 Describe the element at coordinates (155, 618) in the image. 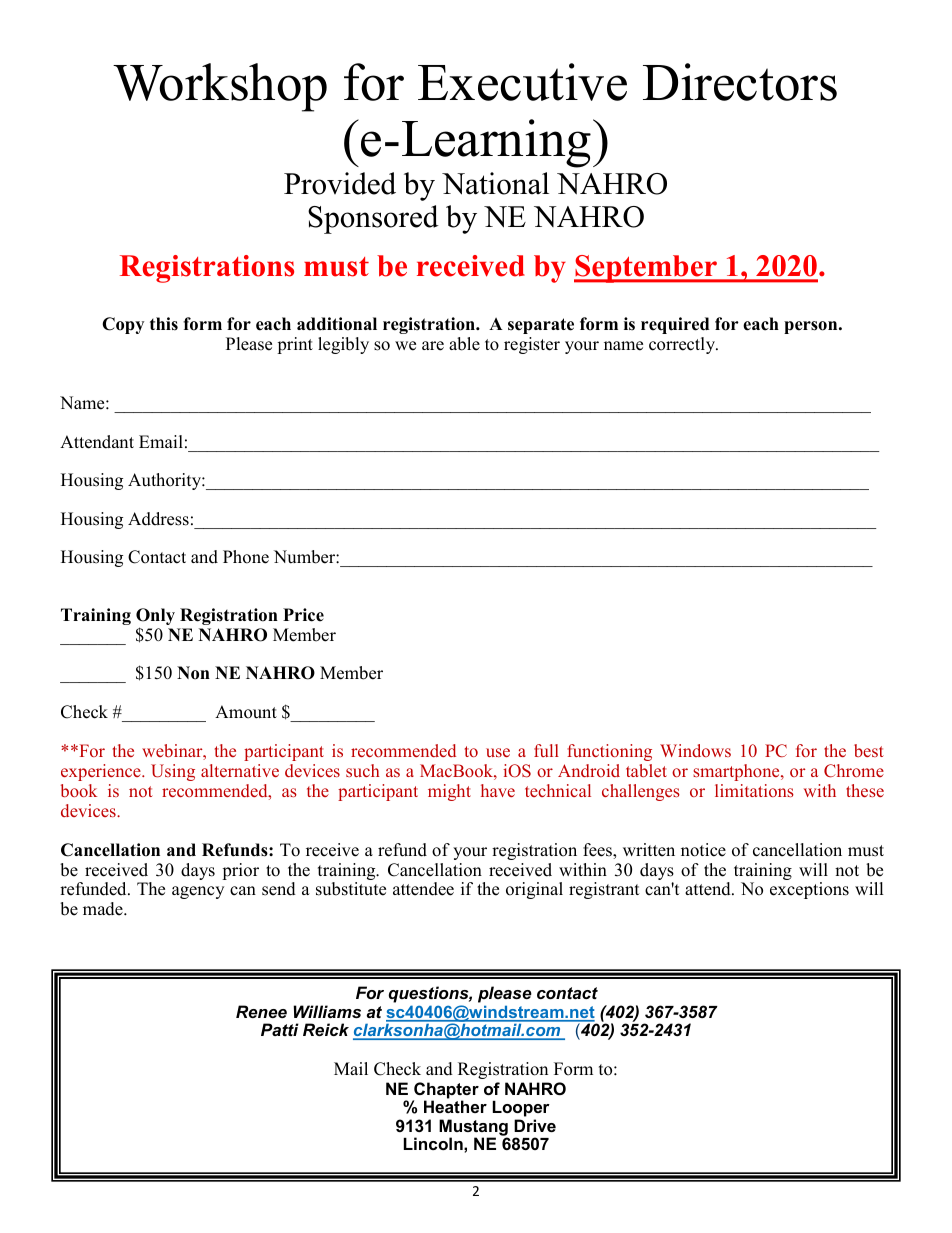

I see `Only` at that location.
